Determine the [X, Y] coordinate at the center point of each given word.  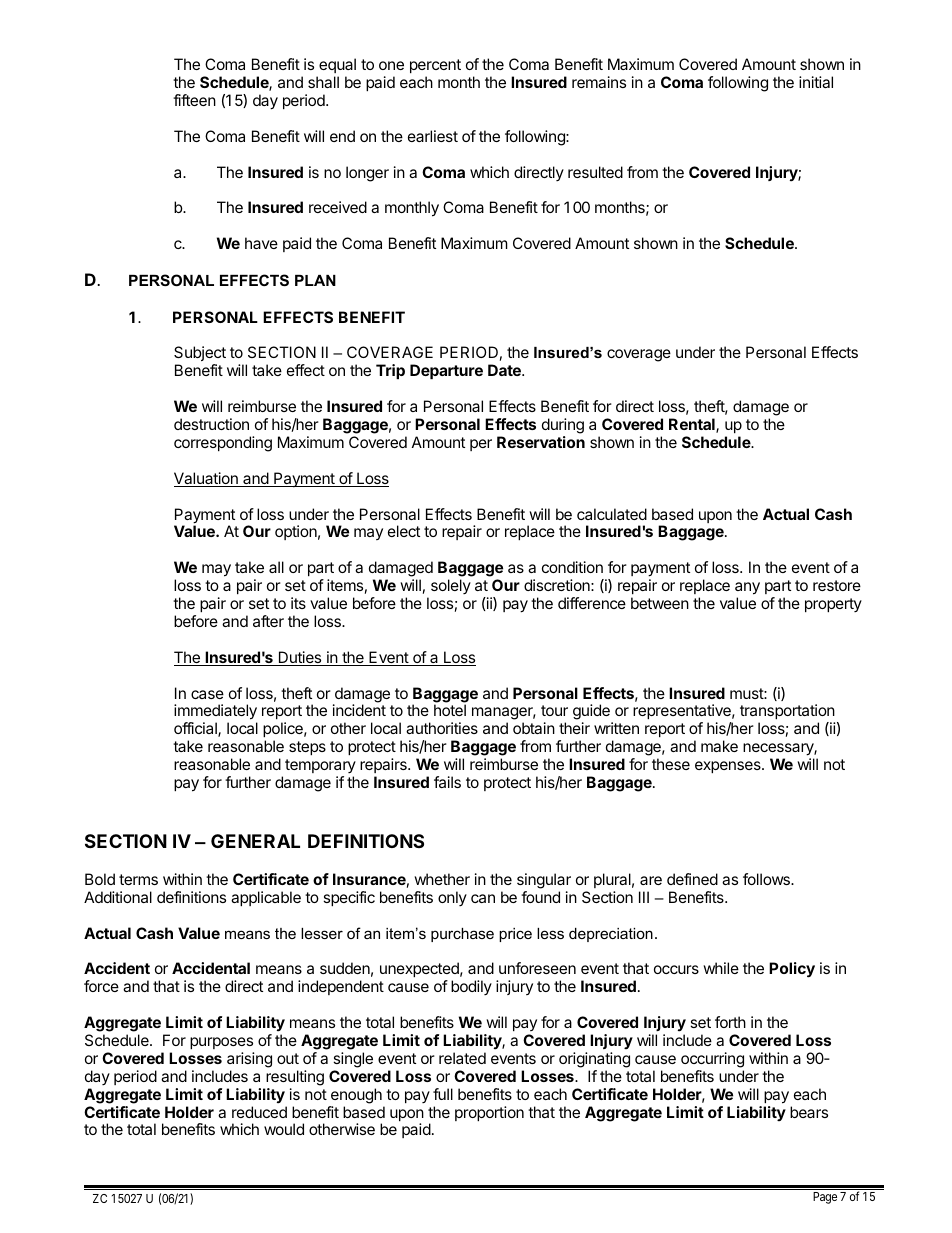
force [101, 986]
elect [404, 531]
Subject [200, 355]
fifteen [194, 100]
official [196, 729]
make [719, 746]
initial [816, 82]
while [721, 968]
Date [505, 370]
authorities [442, 728]
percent [435, 66]
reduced [259, 1112]
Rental [693, 425]
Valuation [207, 479]
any [747, 588]
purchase [462, 935]
